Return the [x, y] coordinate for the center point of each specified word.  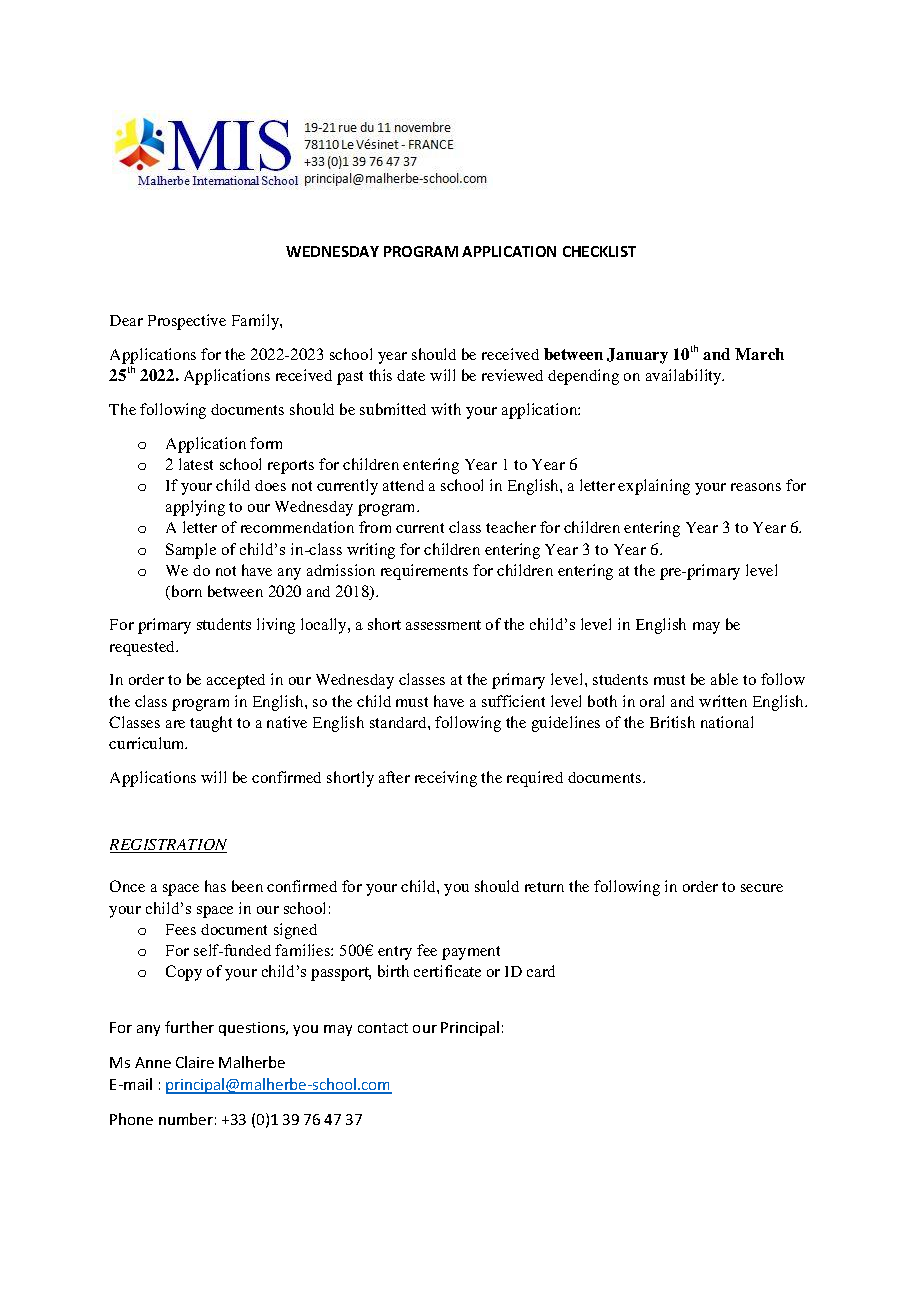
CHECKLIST [599, 251]
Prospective [187, 322]
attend [403, 485]
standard [399, 722]
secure [762, 888]
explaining [654, 487]
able [724, 679]
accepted [236, 681]
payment [471, 953]
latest [196, 464]
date [411, 375]
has [215, 886]
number [186, 1119]
